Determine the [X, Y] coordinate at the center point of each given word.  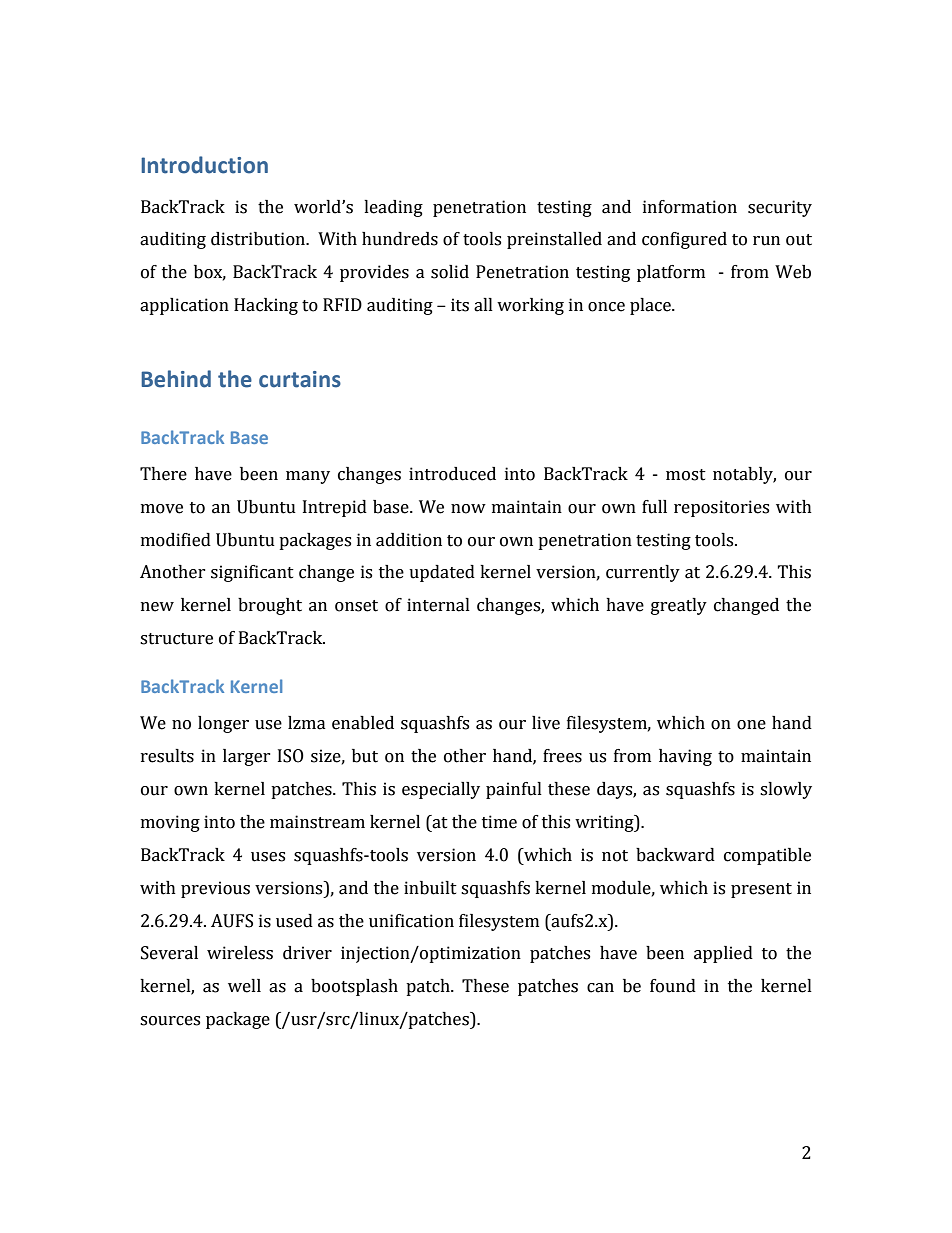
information [690, 207]
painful [514, 790]
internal [438, 605]
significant [252, 573]
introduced [452, 474]
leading [393, 208]
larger [247, 757]
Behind [176, 379]
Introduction [204, 165]
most [686, 475]
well [244, 986]
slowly [786, 790]
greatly [679, 606]
